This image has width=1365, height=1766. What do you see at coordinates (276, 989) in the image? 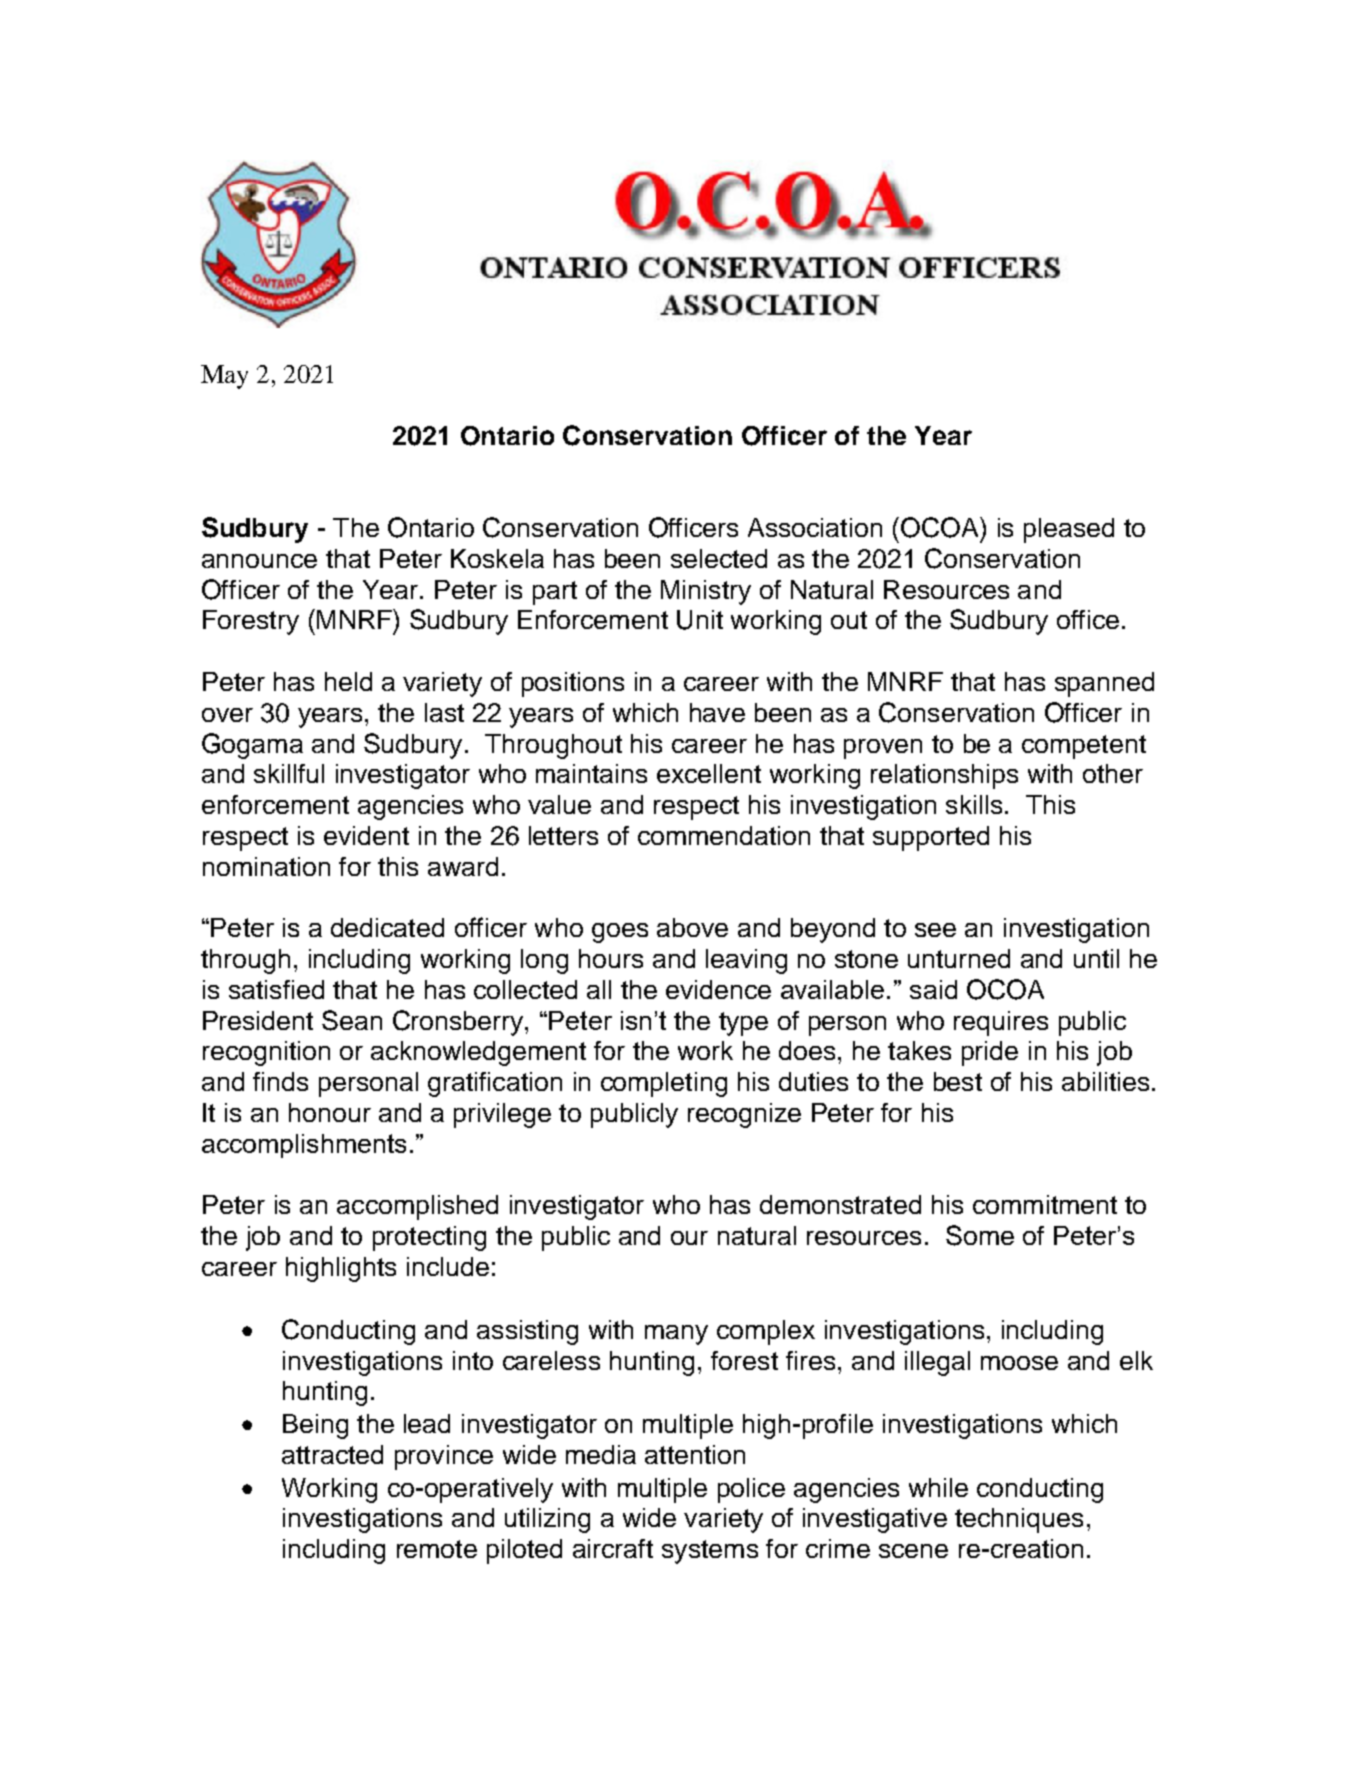
I see `satisfied` at bounding box center [276, 989].
